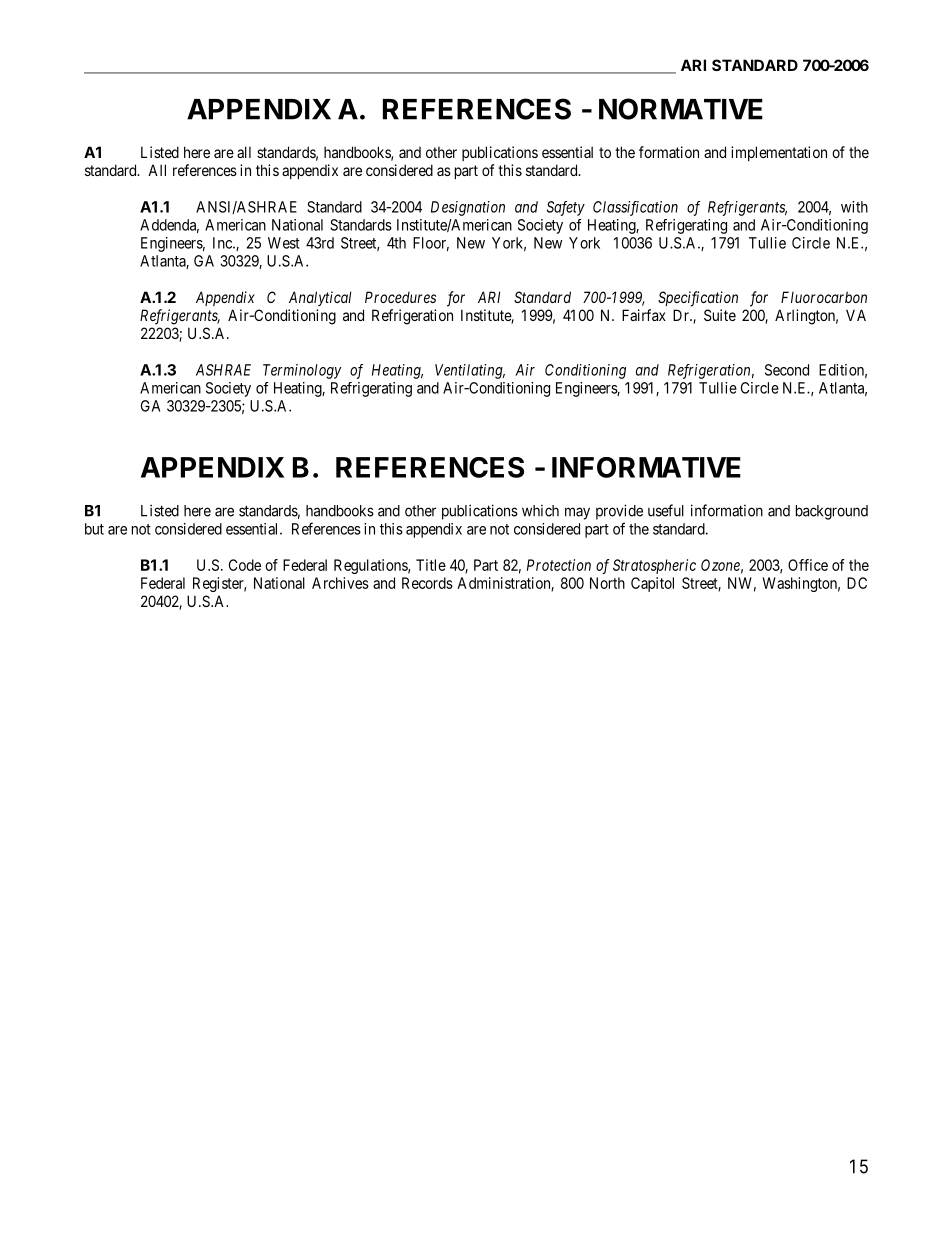 This screenshot has height=1233, width=952. What do you see at coordinates (302, 371) in the screenshot?
I see `Terminology` at bounding box center [302, 371].
